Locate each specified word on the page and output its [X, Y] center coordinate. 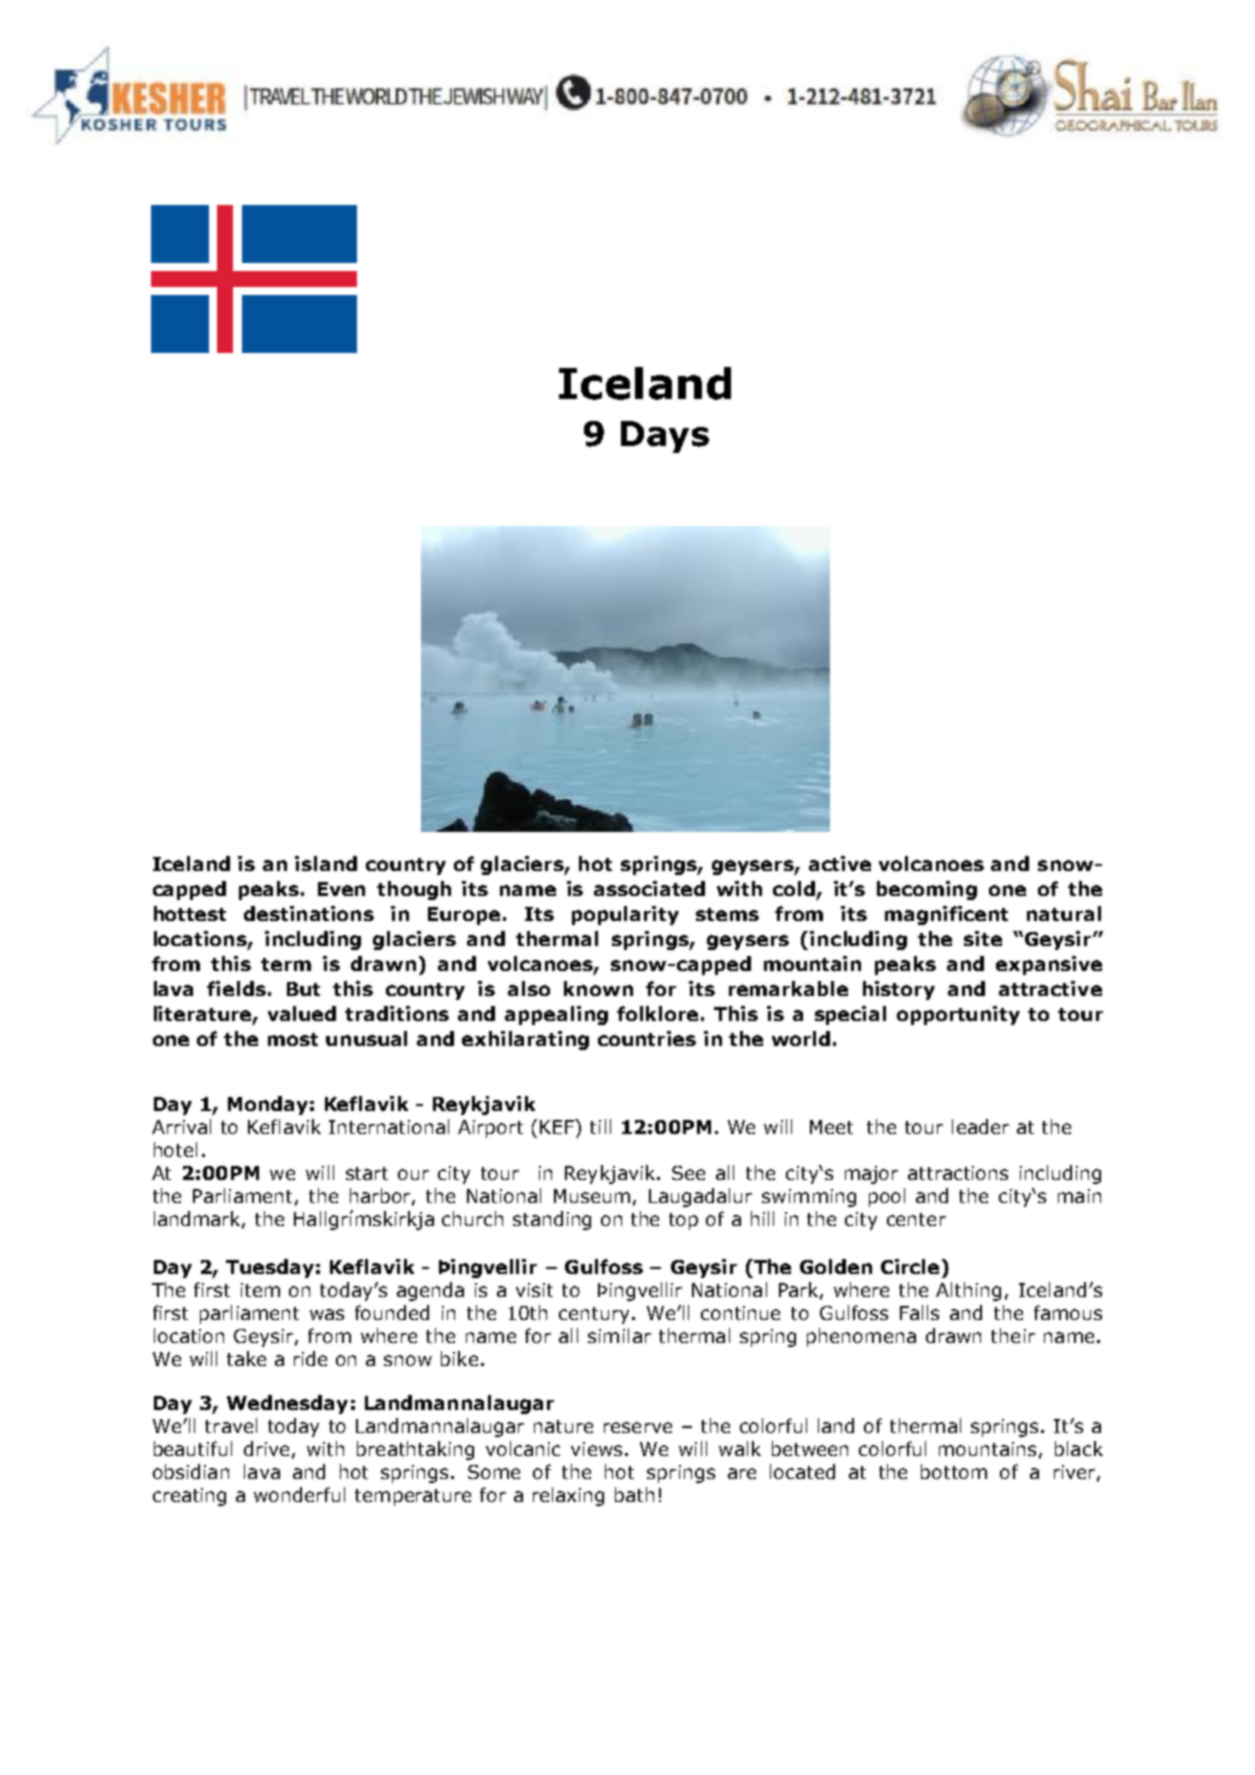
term [286, 964]
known [598, 988]
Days [665, 437]
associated [649, 888]
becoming [927, 890]
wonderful [299, 1494]
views [596, 1449]
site [983, 938]
